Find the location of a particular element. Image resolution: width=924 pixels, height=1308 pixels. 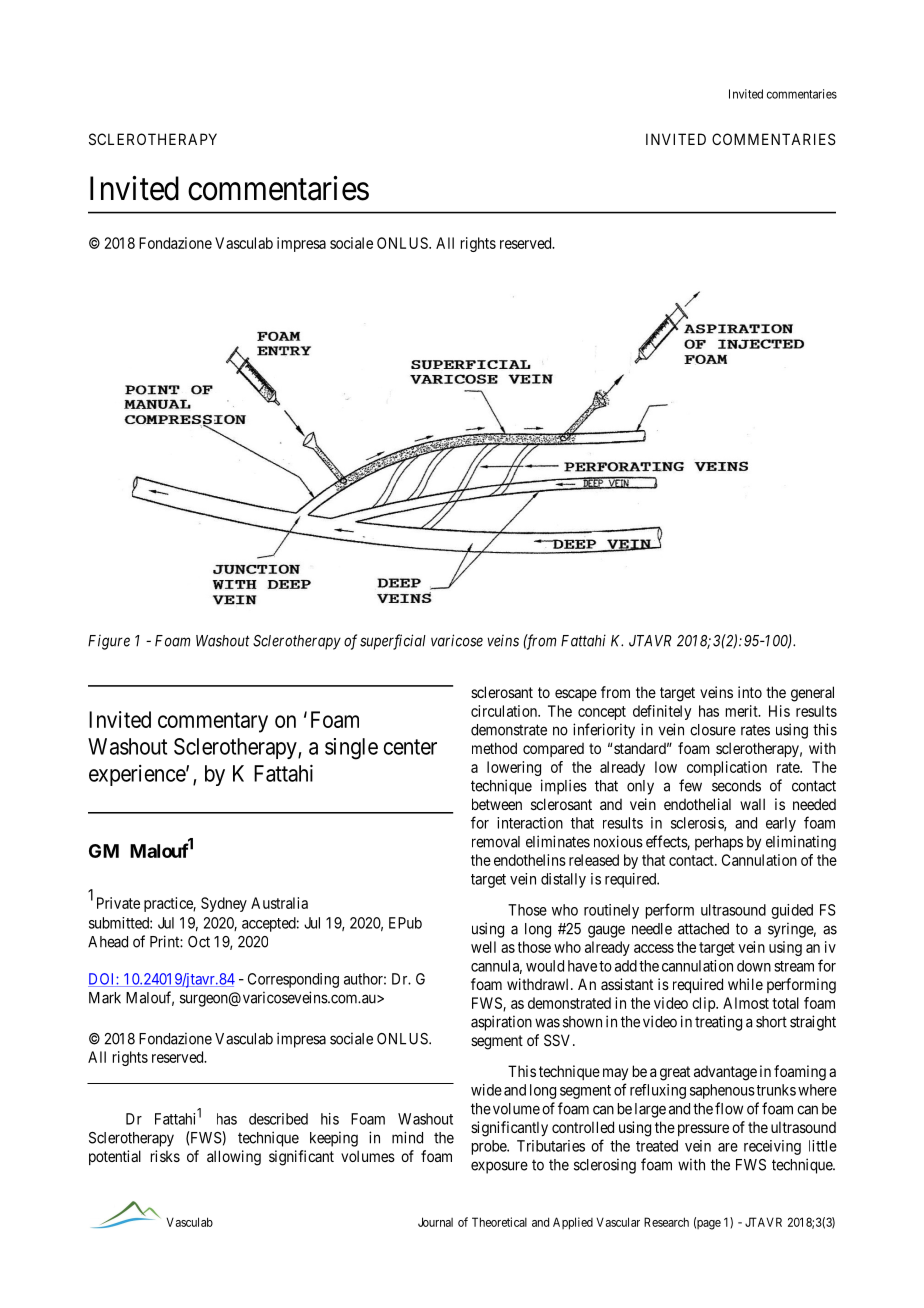

Research is located at coordinates (666, 1222).
